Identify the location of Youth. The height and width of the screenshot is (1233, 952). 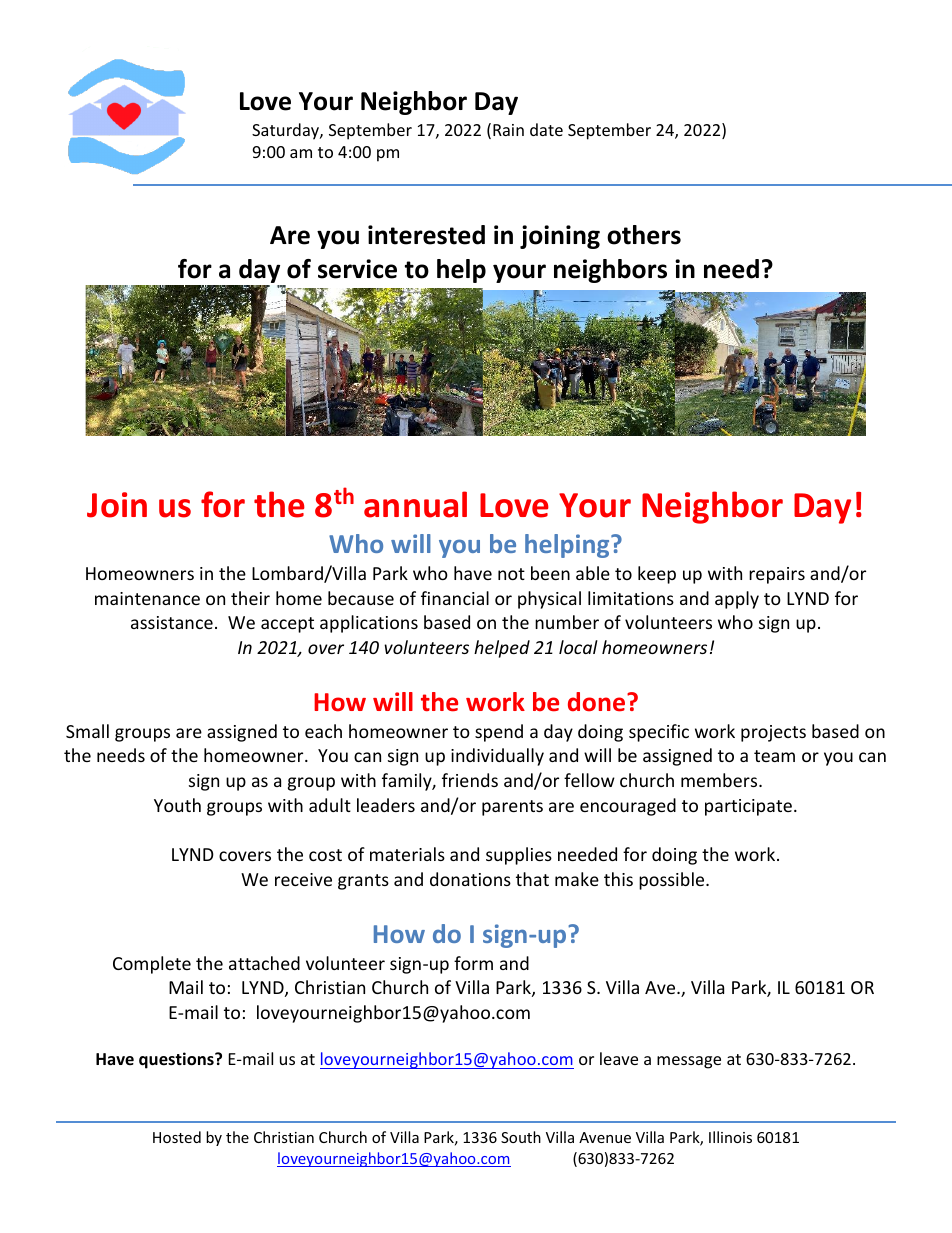
(177, 805).
